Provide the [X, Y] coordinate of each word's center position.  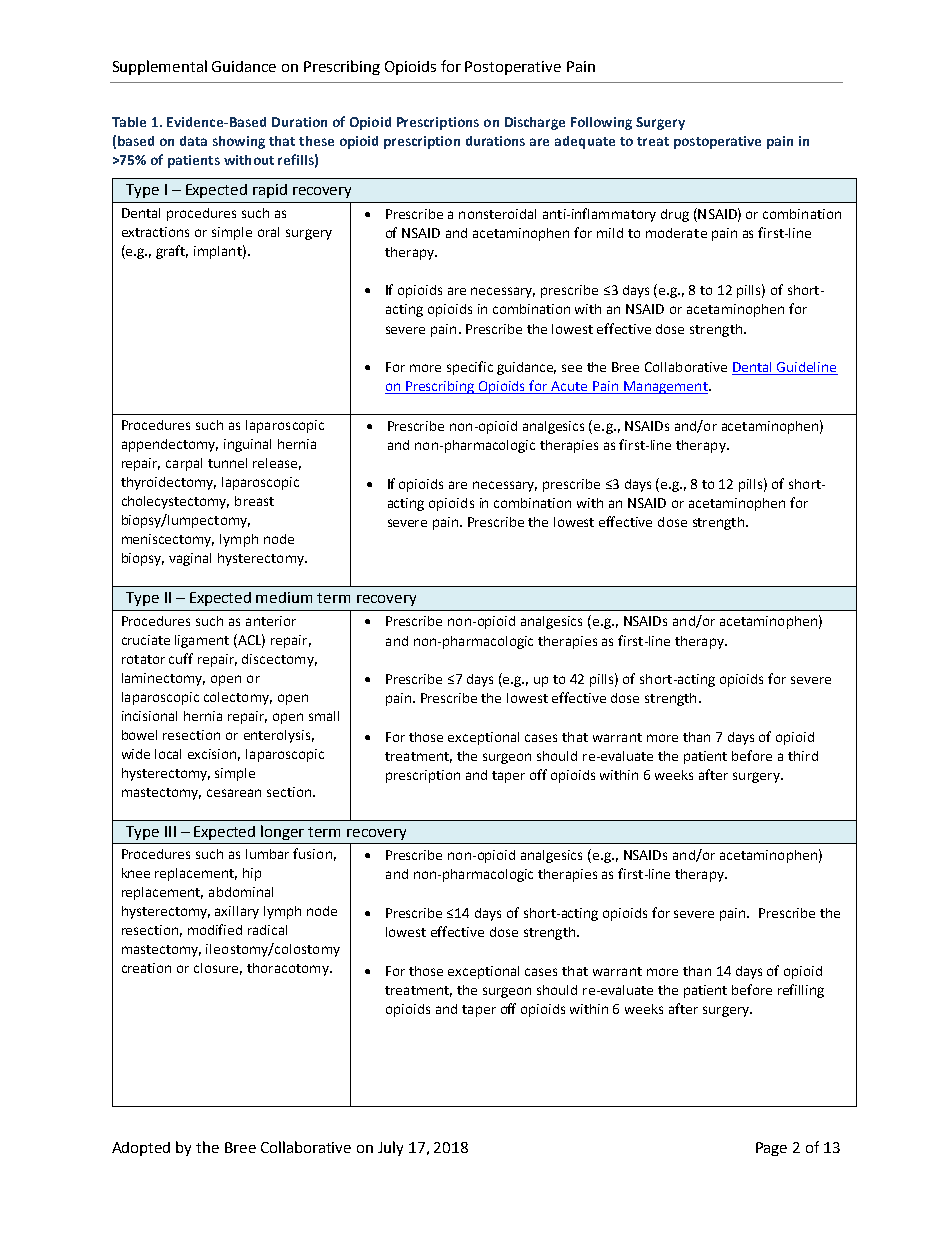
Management [666, 387]
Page [771, 1149]
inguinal [247, 445]
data [193, 141]
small [324, 716]
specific [470, 368]
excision [214, 755]
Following [601, 123]
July [390, 1148]
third [803, 756]
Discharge [535, 123]
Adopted [141, 1149]
